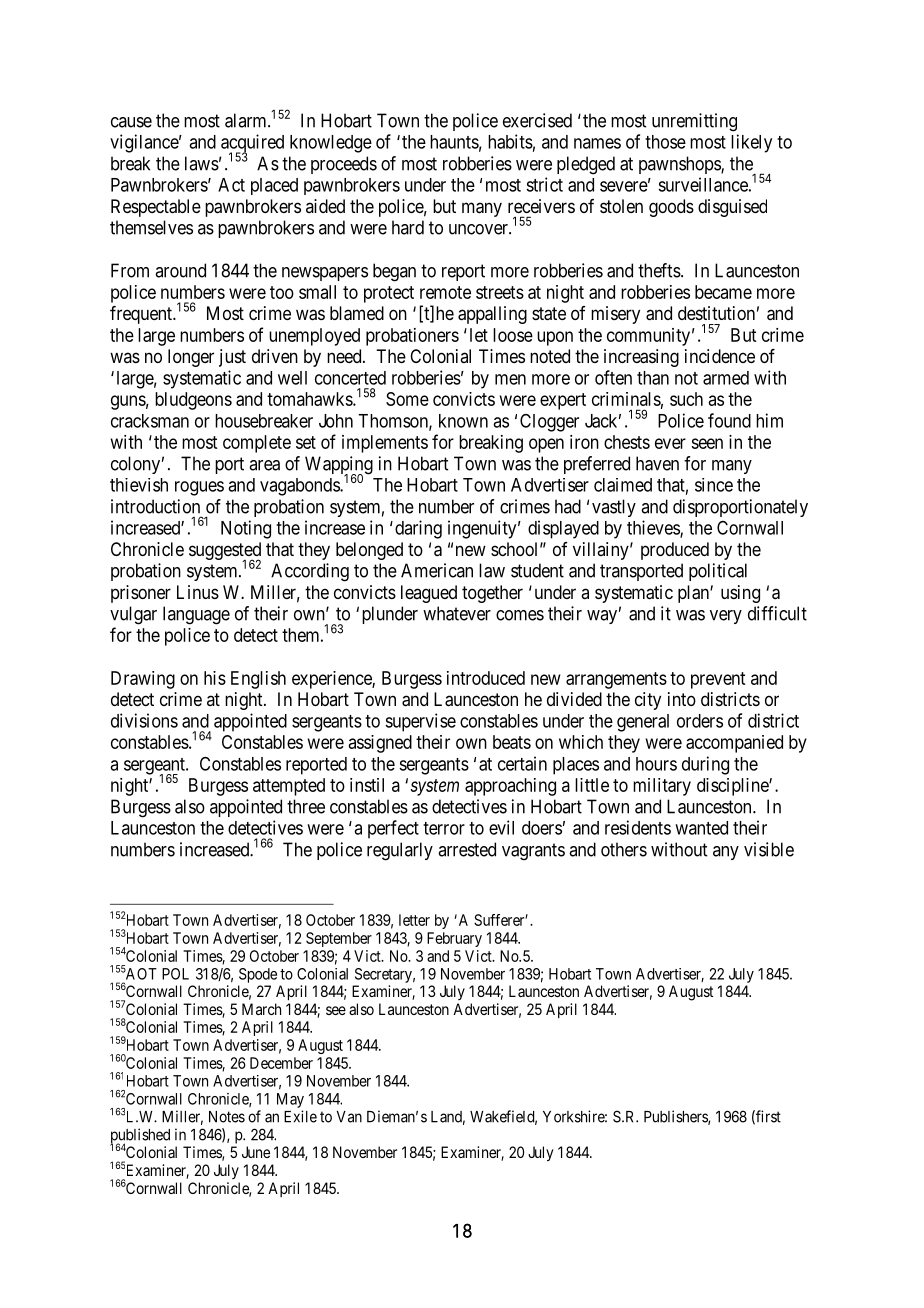 This document has width=924, height=1308. I want to click on Notes, so click(227, 1117).
